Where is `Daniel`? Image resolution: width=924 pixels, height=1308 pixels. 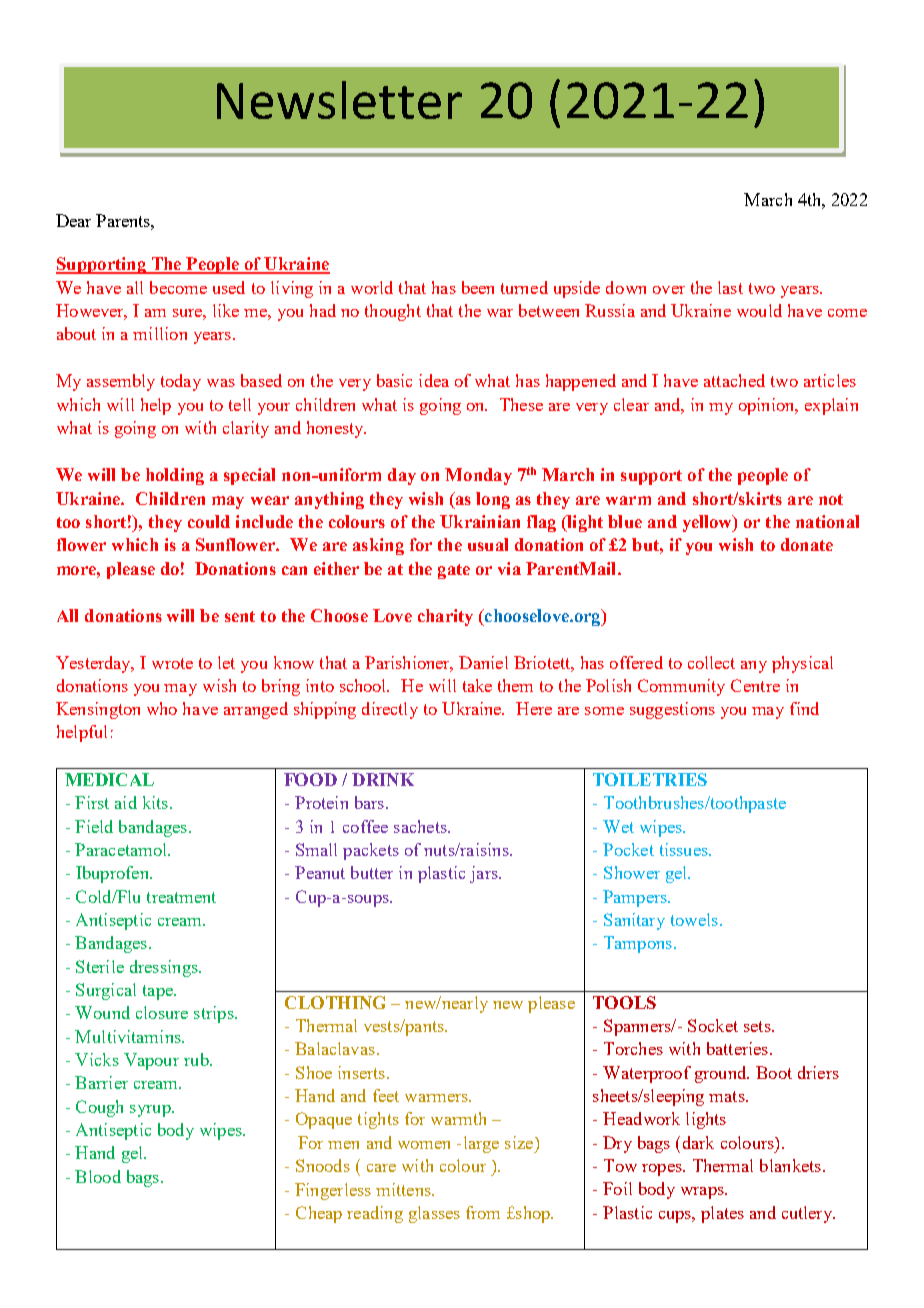
Daniel is located at coordinates (483, 662).
